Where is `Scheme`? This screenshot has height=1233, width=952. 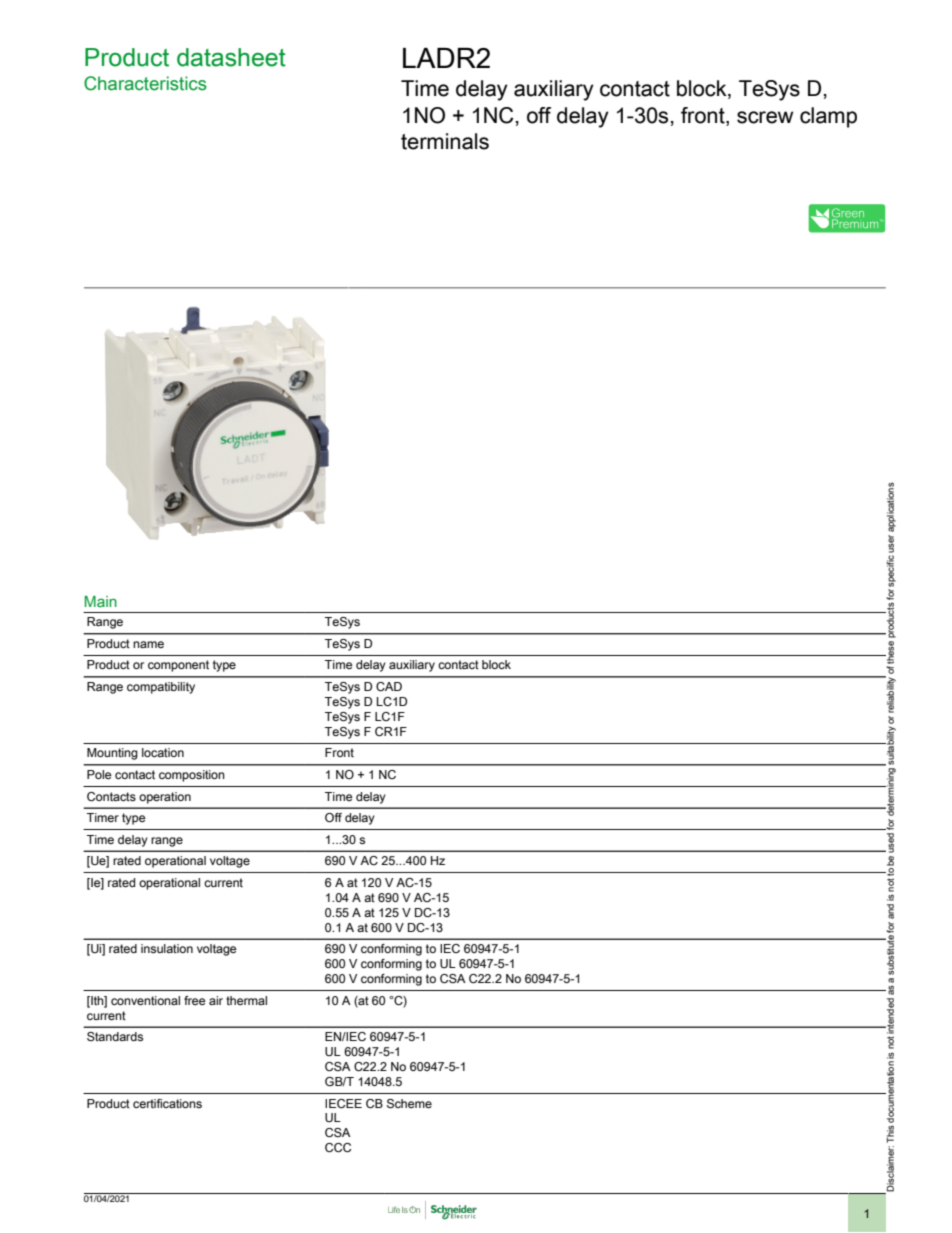 Scheme is located at coordinates (409, 1103).
